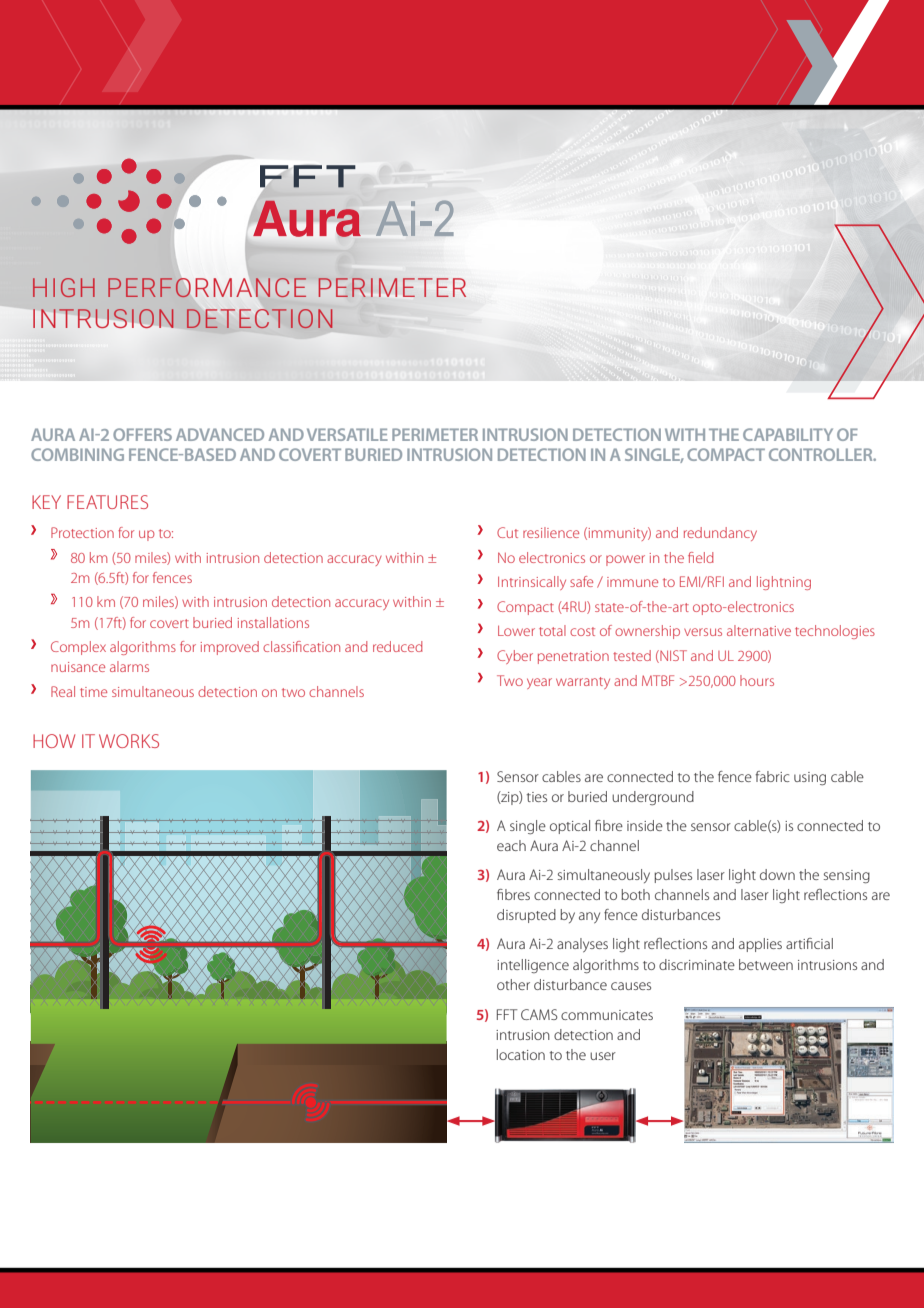 Image resolution: width=924 pixels, height=1308 pixels. What do you see at coordinates (521, 1054) in the document?
I see `location` at bounding box center [521, 1054].
